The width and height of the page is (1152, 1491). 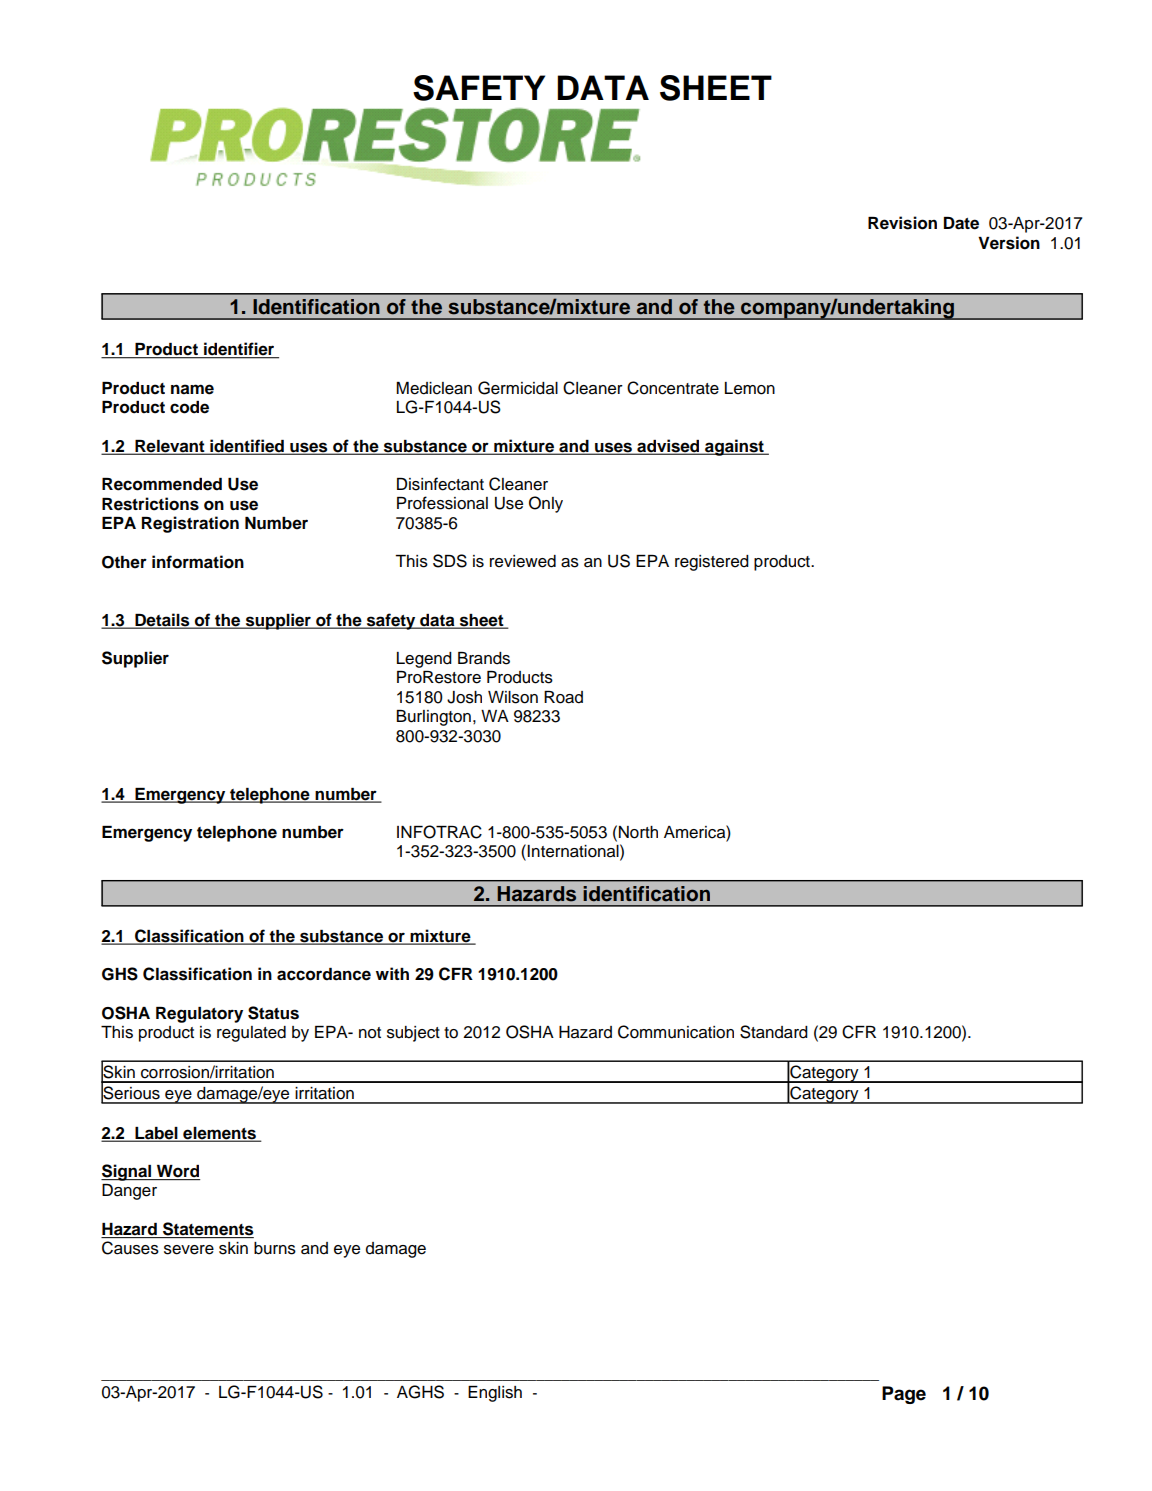 What do you see at coordinates (902, 223) in the page?
I see `Revision` at bounding box center [902, 223].
